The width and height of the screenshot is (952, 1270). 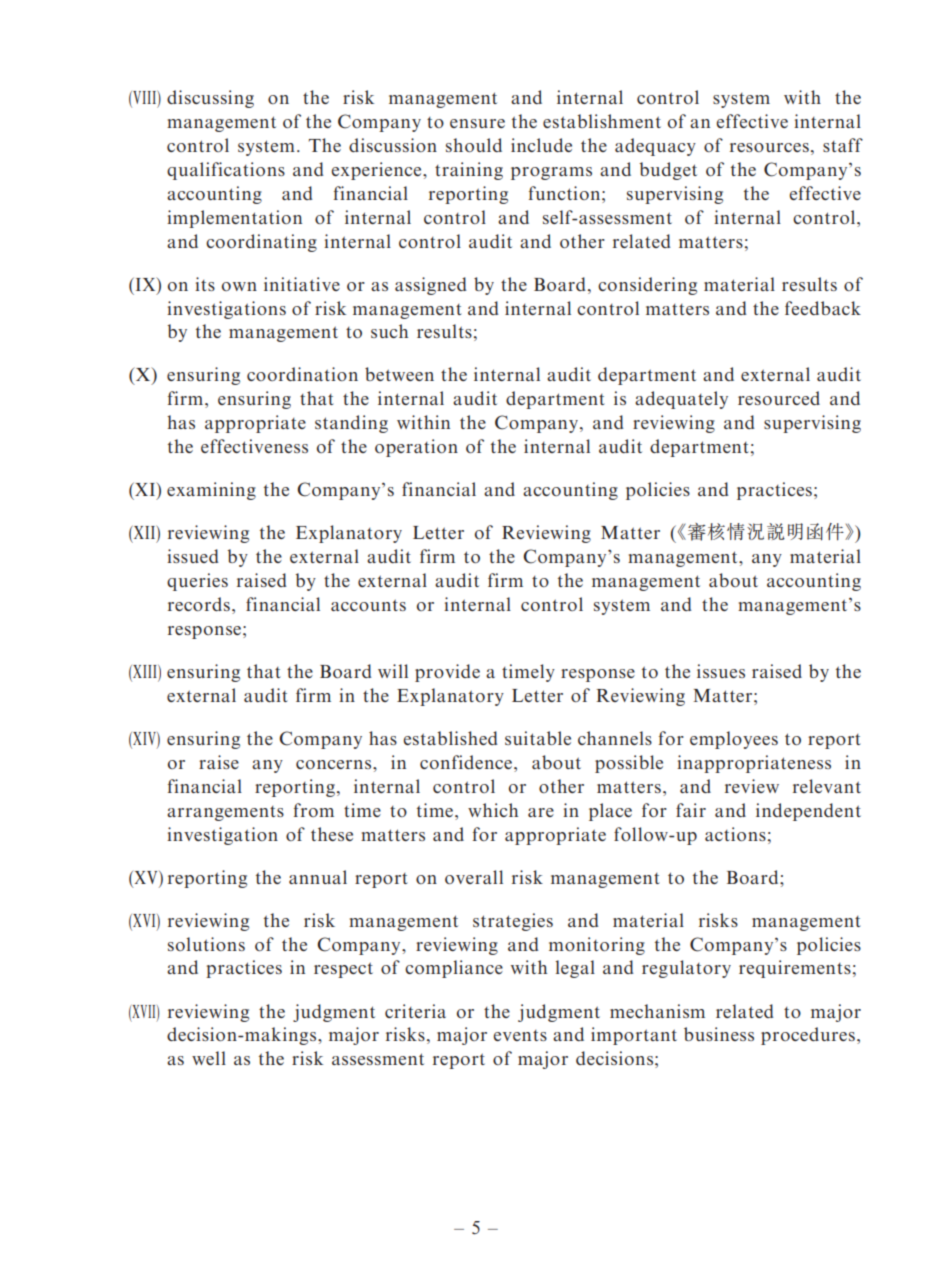 I want to click on discussing, so click(x=210, y=99).
